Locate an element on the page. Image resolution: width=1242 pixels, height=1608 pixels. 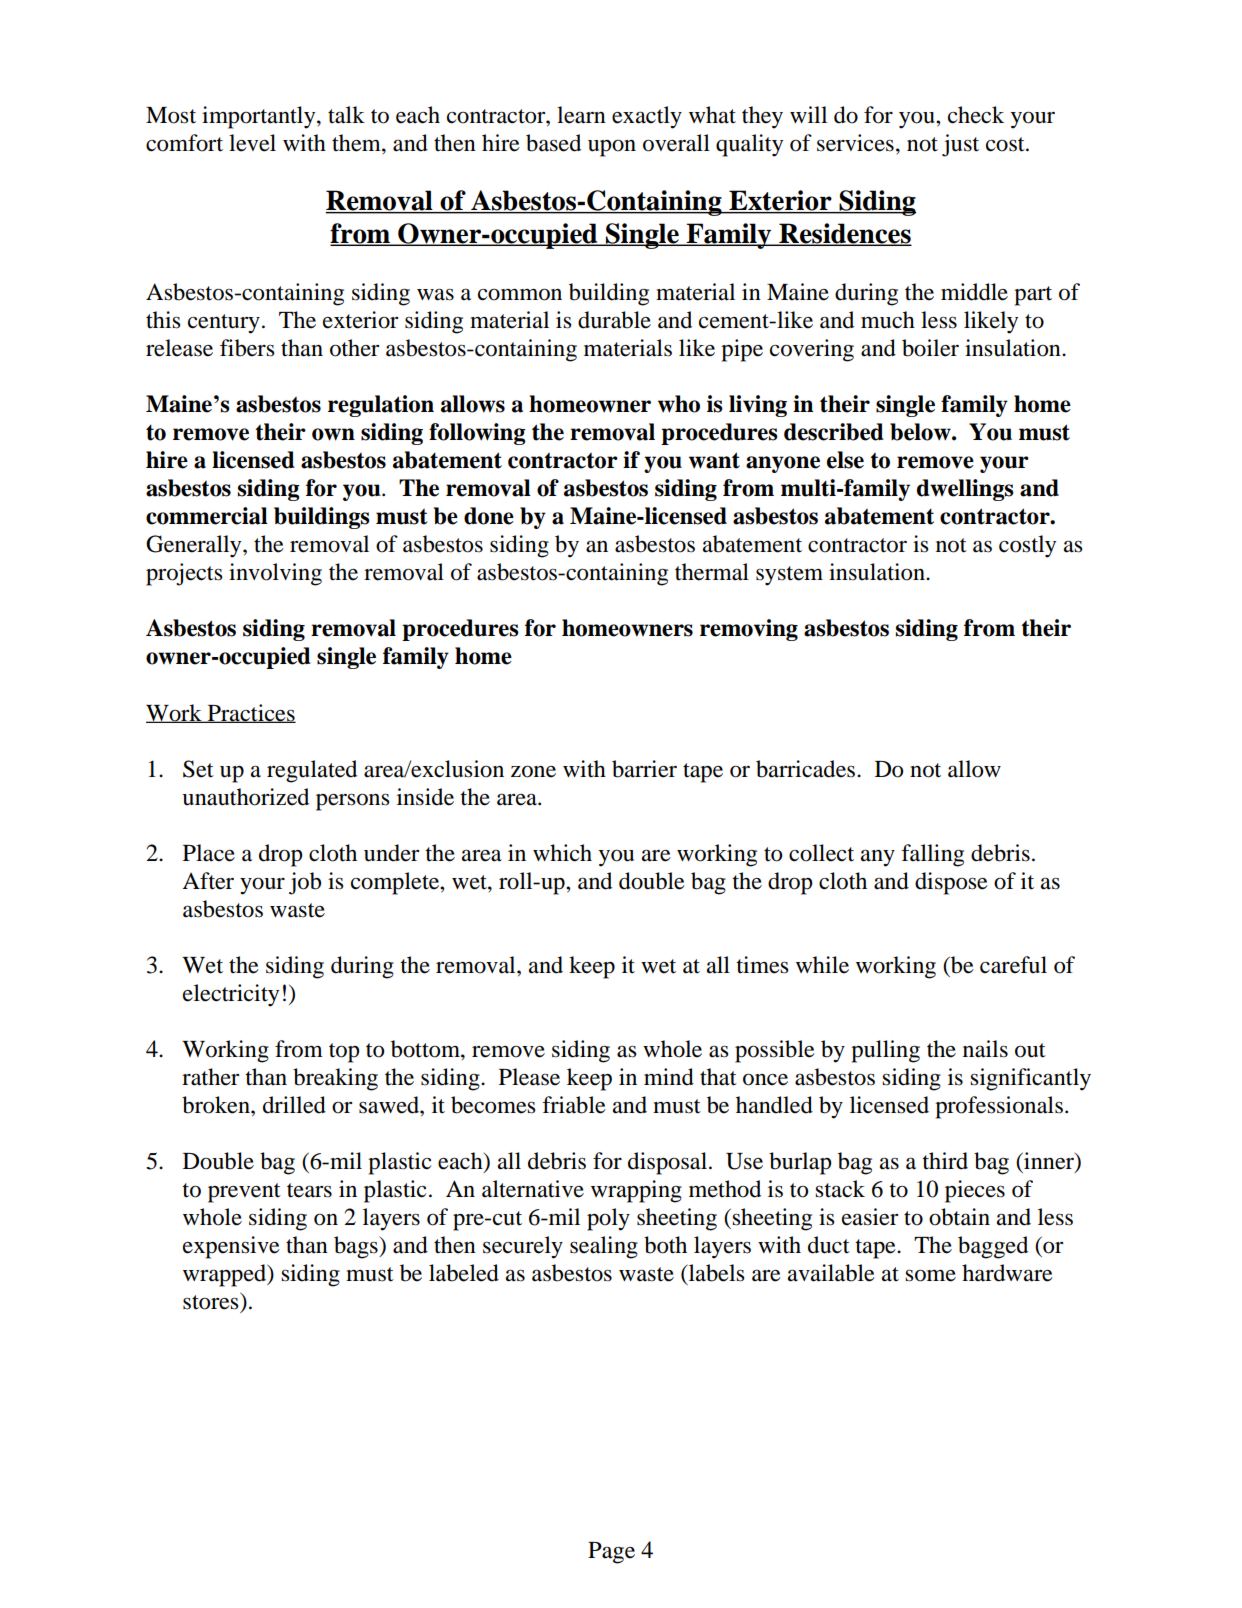
level is located at coordinates (252, 143).
